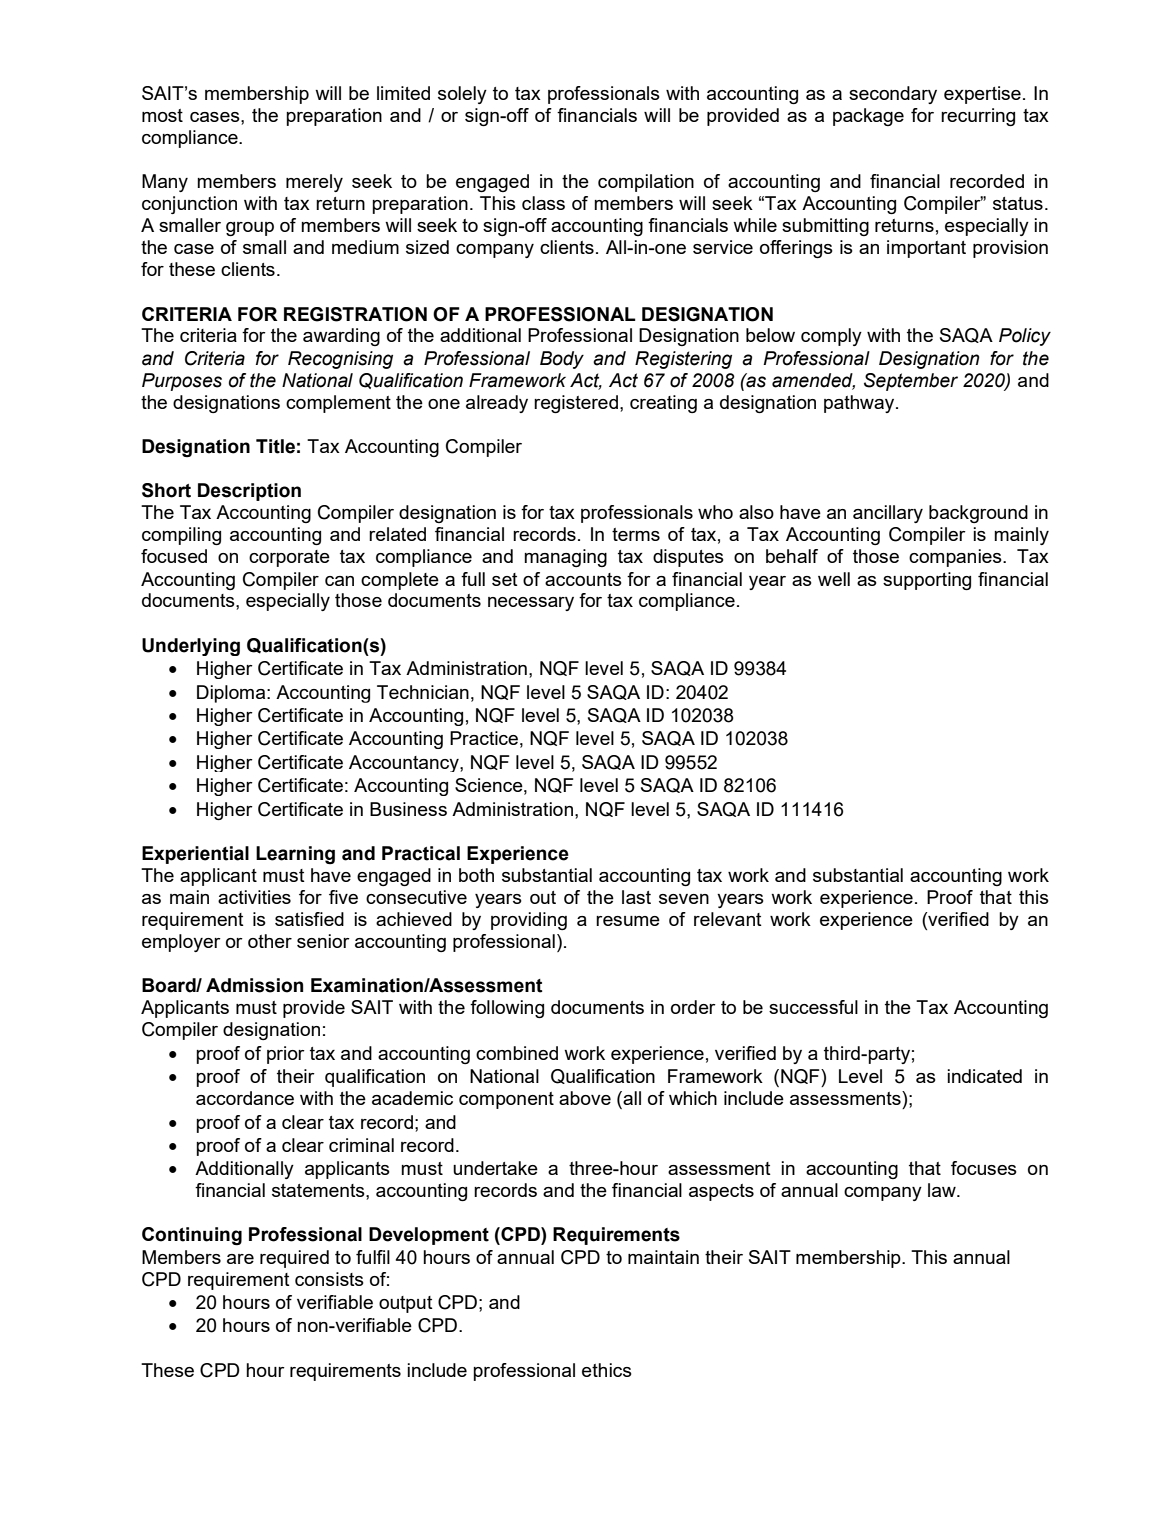  Describe the element at coordinates (314, 183) in the screenshot. I see `merely` at that location.
